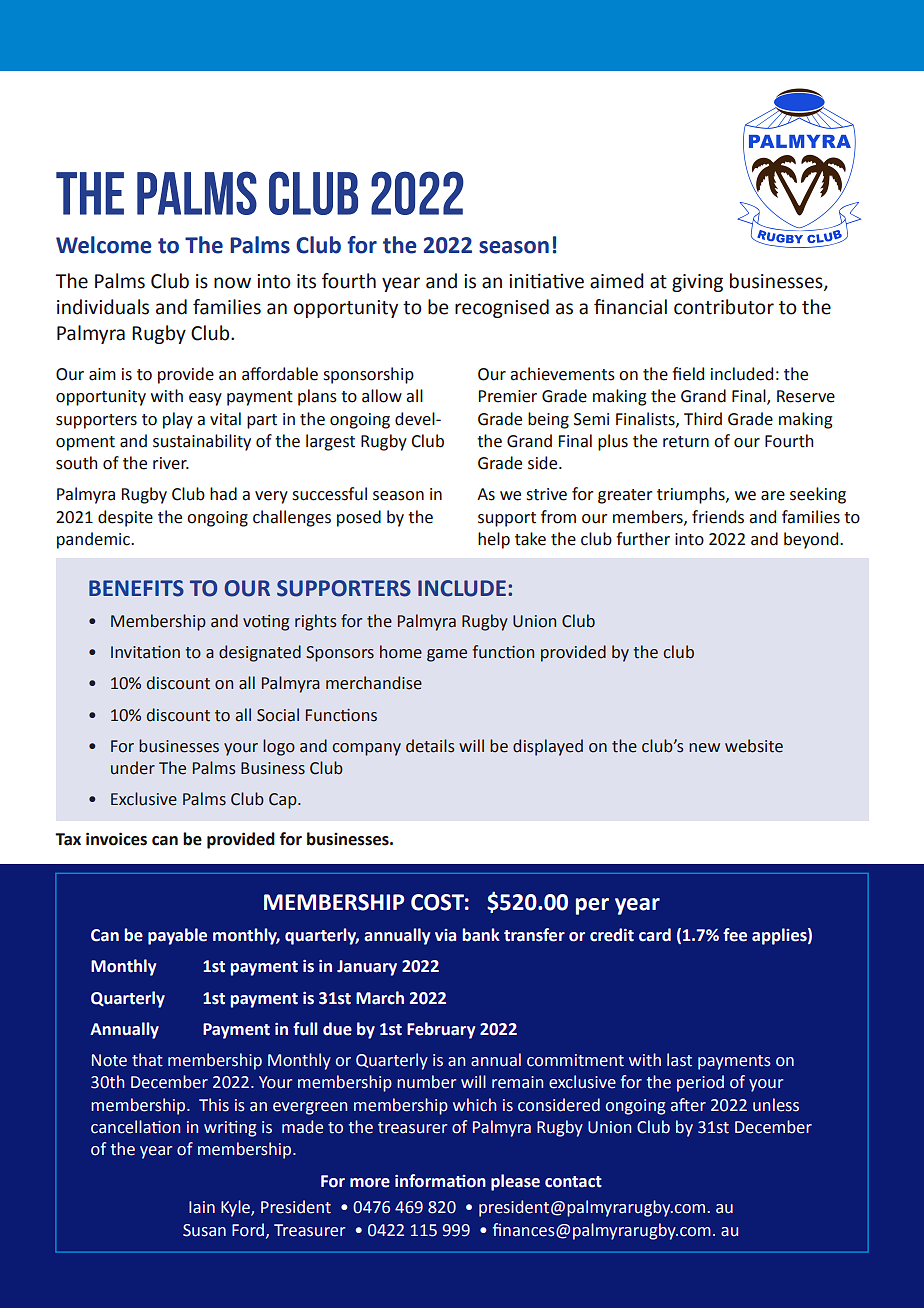  What do you see at coordinates (697, 283) in the screenshot?
I see `giving` at bounding box center [697, 283].
